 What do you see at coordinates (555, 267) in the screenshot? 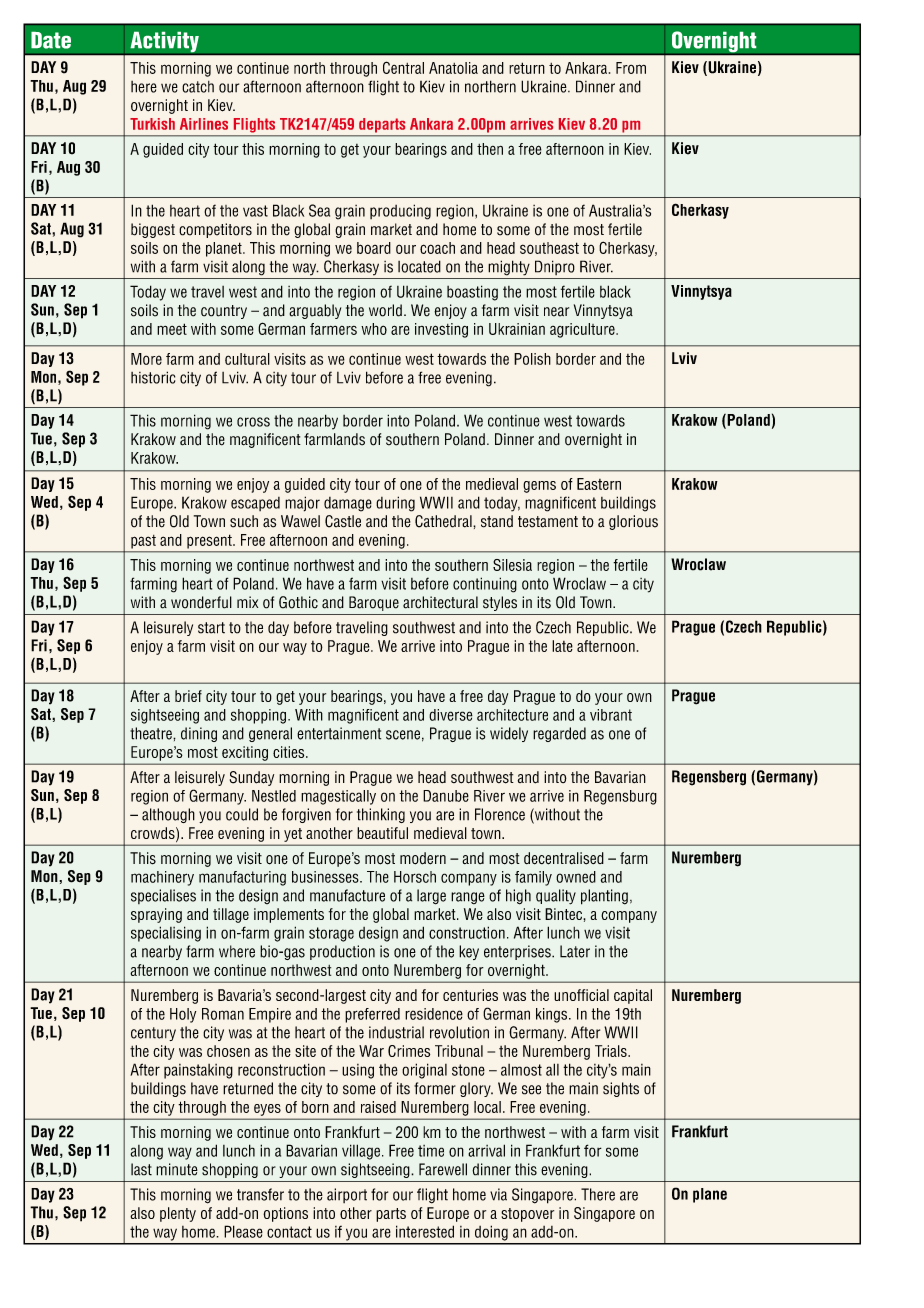
I see `Dnipro` at bounding box center [555, 267].
